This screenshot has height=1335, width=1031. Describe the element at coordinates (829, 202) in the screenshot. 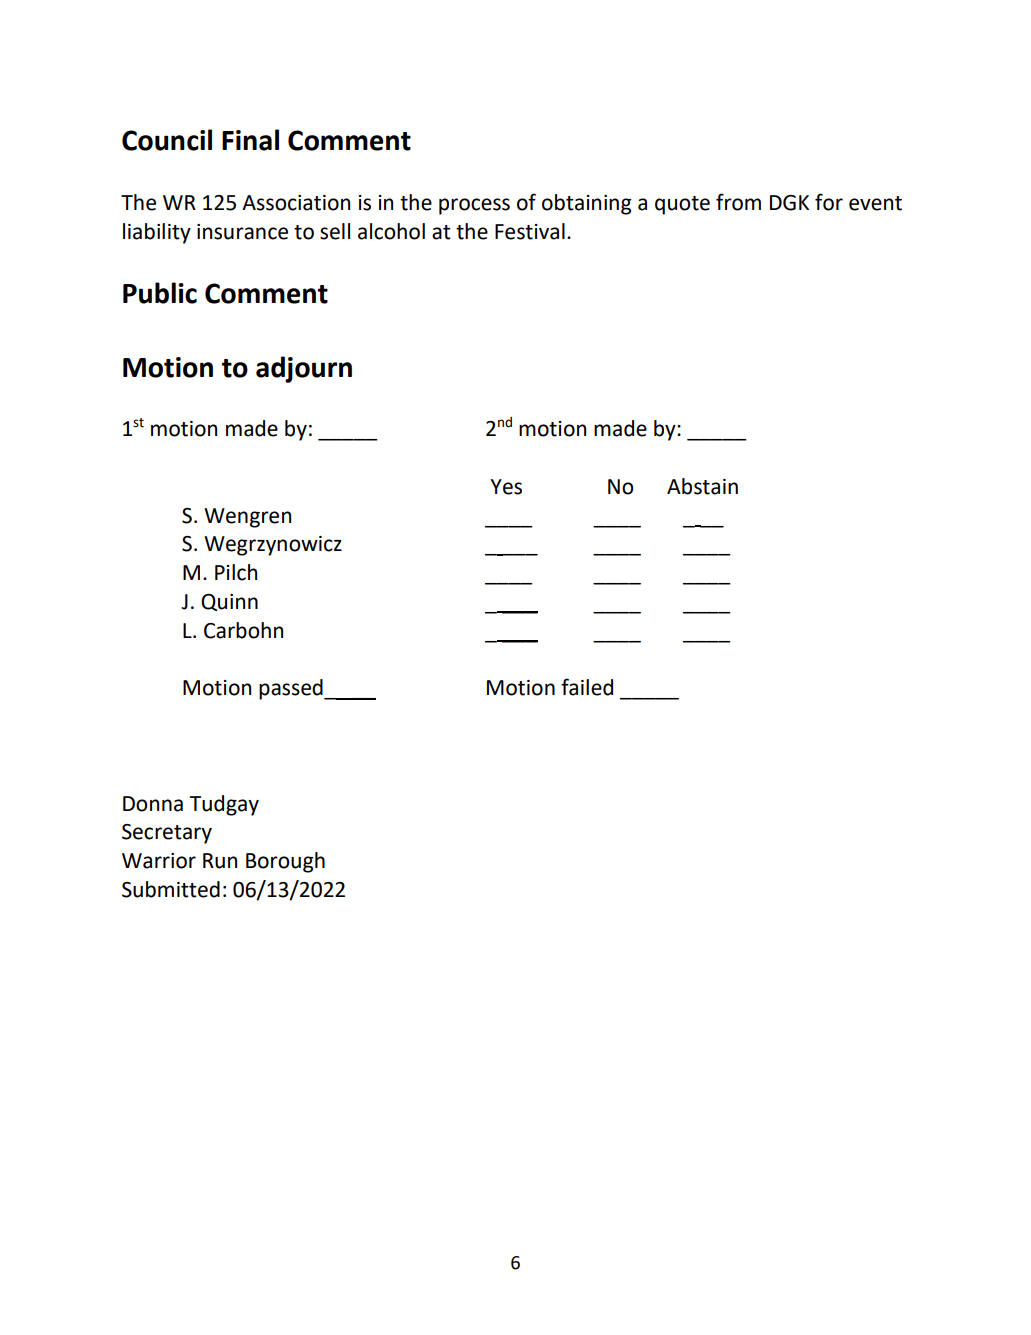

I see `for` at that location.
